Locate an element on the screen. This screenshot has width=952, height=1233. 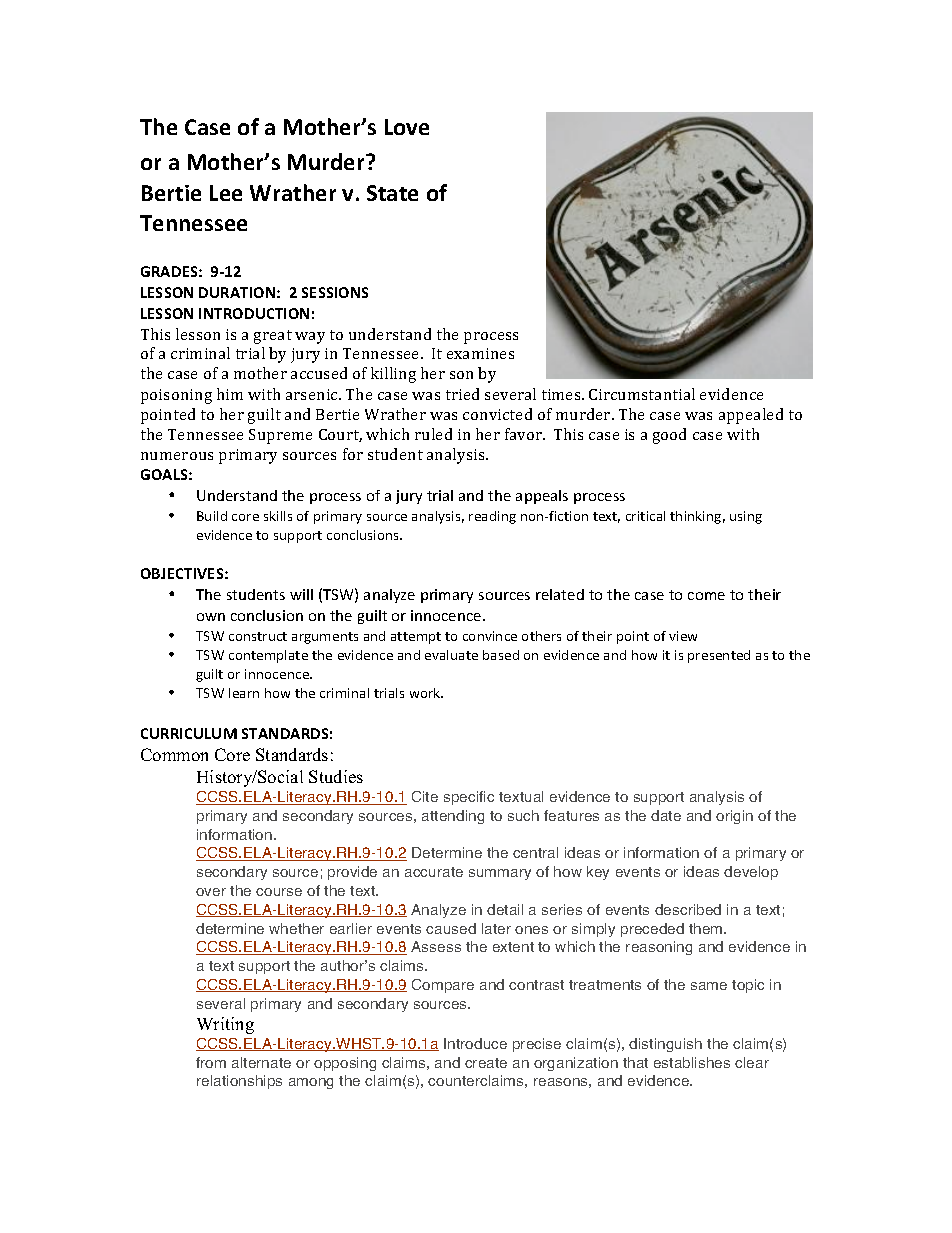
Lee is located at coordinates (226, 193).
